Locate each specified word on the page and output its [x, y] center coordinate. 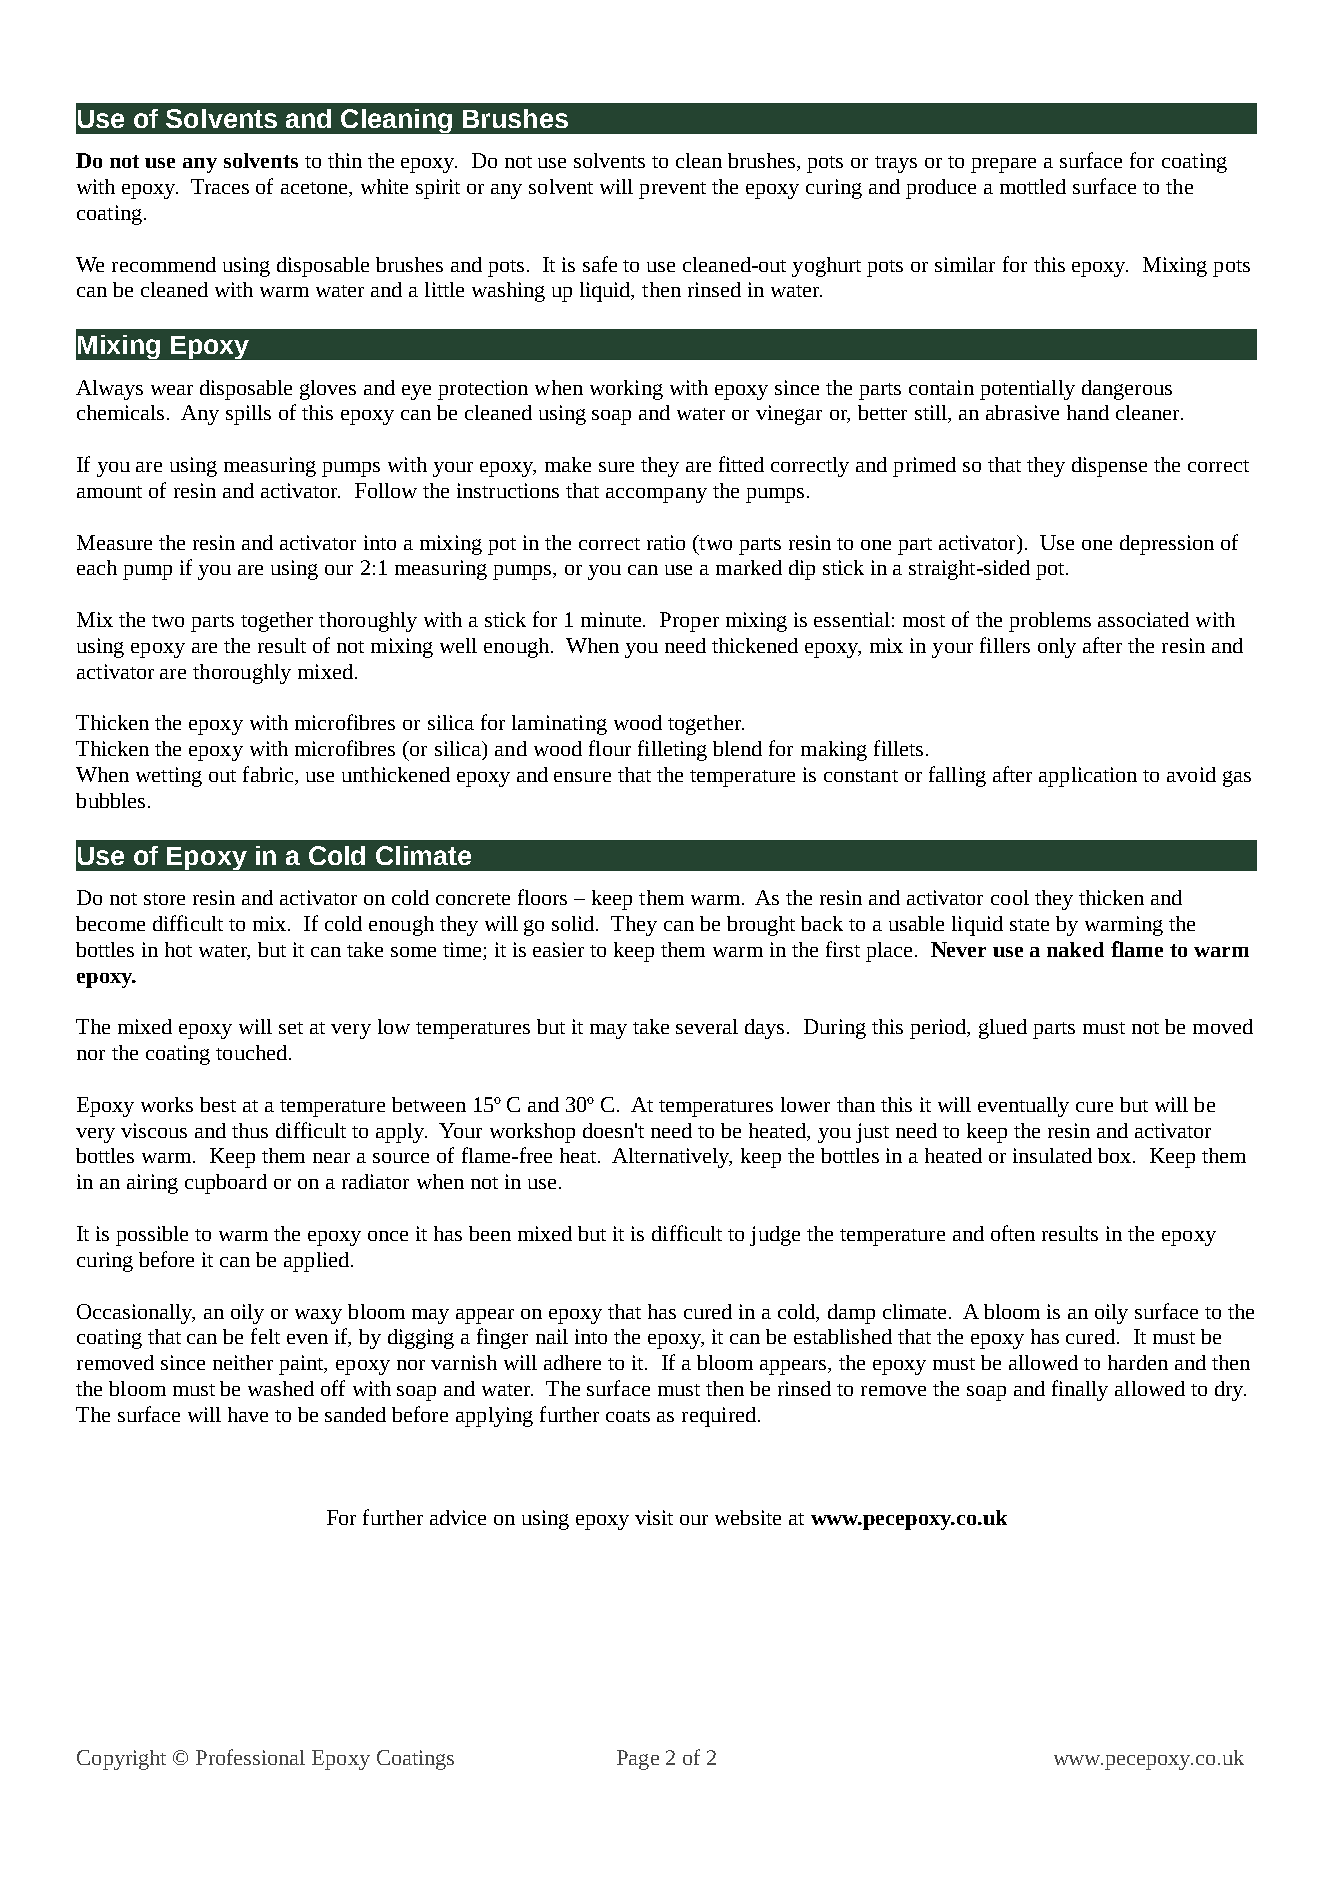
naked [1075, 949]
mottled [1033, 186]
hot [178, 949]
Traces [220, 186]
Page [638, 1760]
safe [600, 264]
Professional [250, 1757]
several [707, 1026]
